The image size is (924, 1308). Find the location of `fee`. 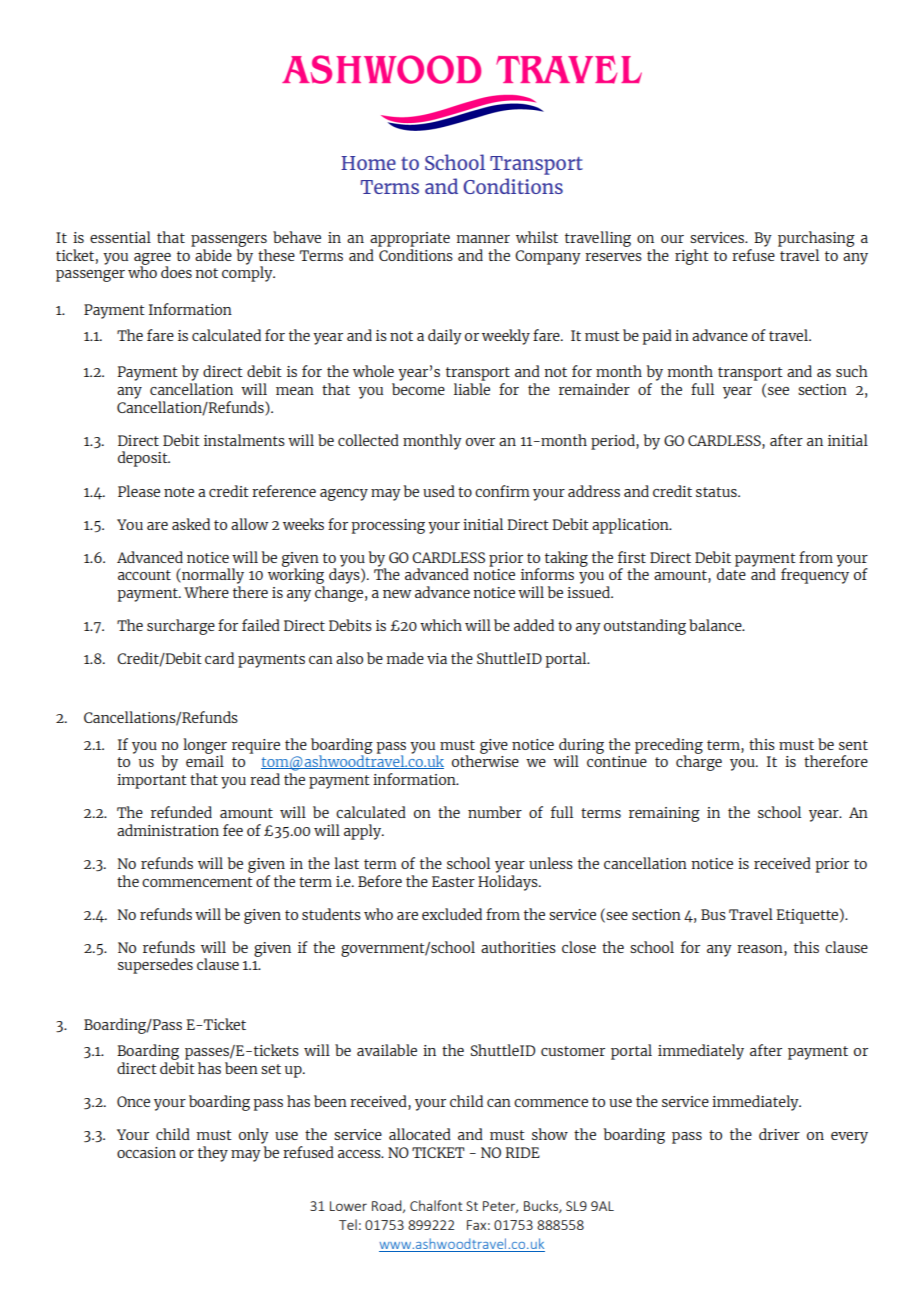

fee is located at coordinates (233, 830).
